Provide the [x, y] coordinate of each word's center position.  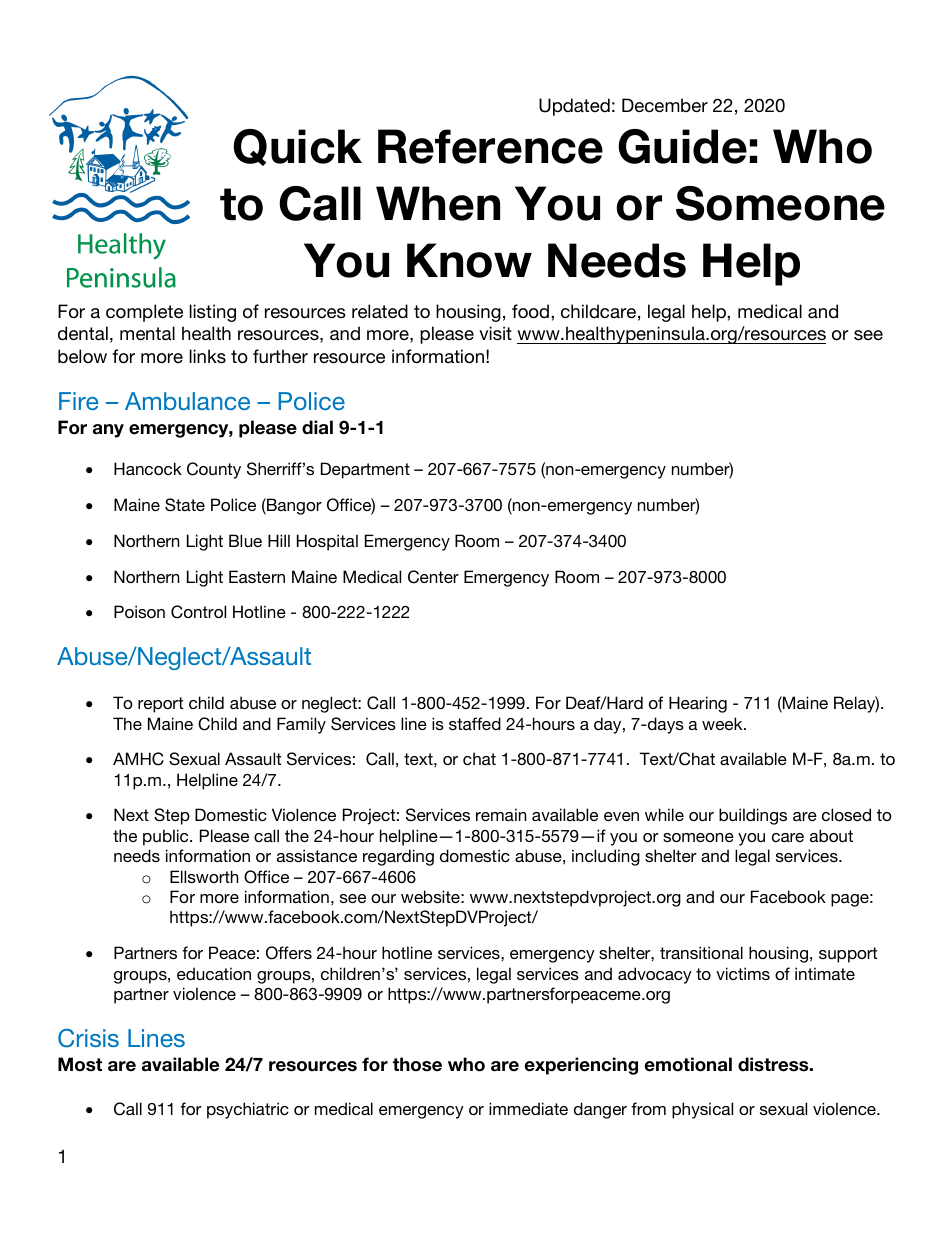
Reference [490, 146]
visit [495, 333]
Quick [297, 147]
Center [433, 577]
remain [501, 814]
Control [198, 612]
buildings [753, 816]
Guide [682, 146]
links [207, 356]
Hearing [698, 704]
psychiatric [248, 1110]
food [530, 311]
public [167, 837]
